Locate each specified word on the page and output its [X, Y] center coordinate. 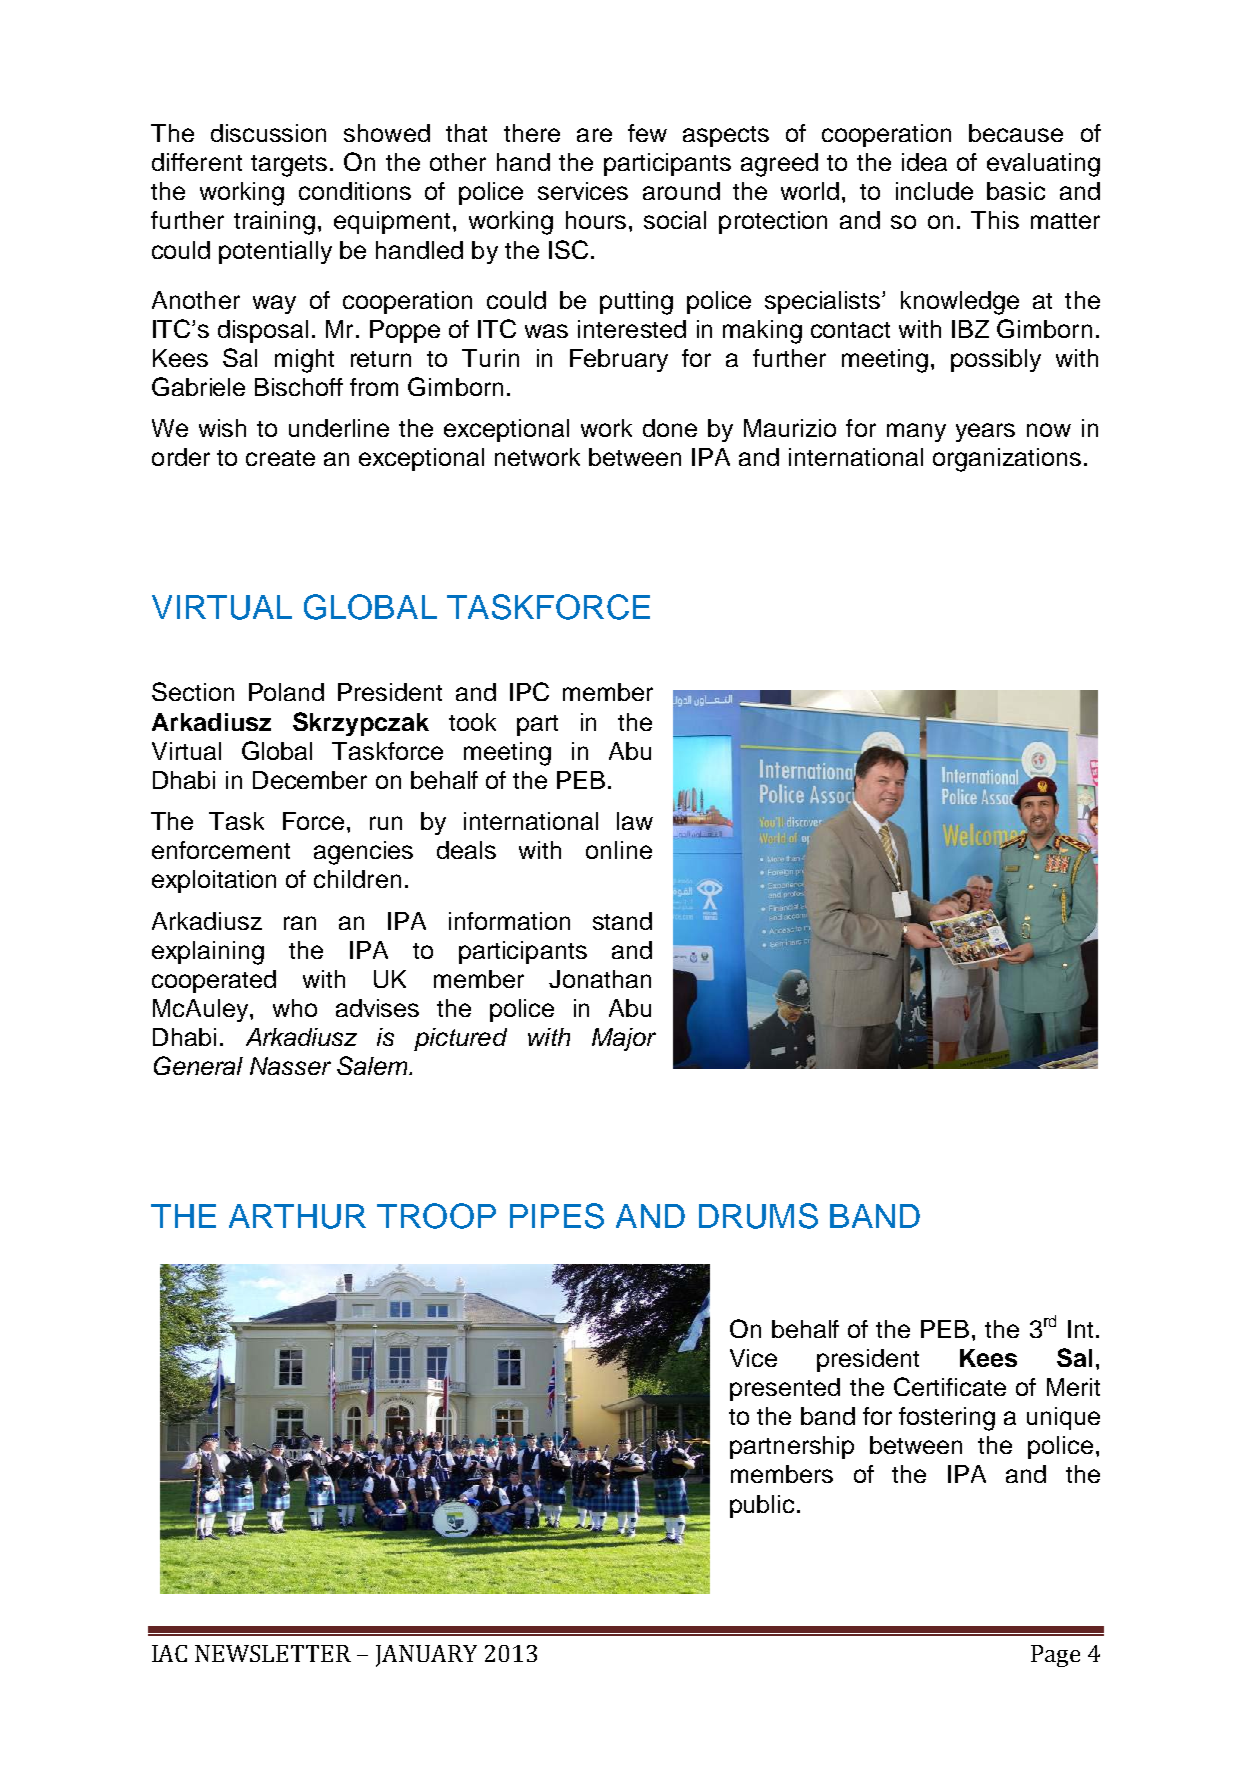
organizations [1007, 460]
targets [289, 166]
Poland [286, 692]
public [762, 1506]
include [934, 191]
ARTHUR [297, 1216]
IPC [529, 691]
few [647, 133]
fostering [947, 1419]
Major [624, 1039]
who [295, 1008]
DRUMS [758, 1216]
